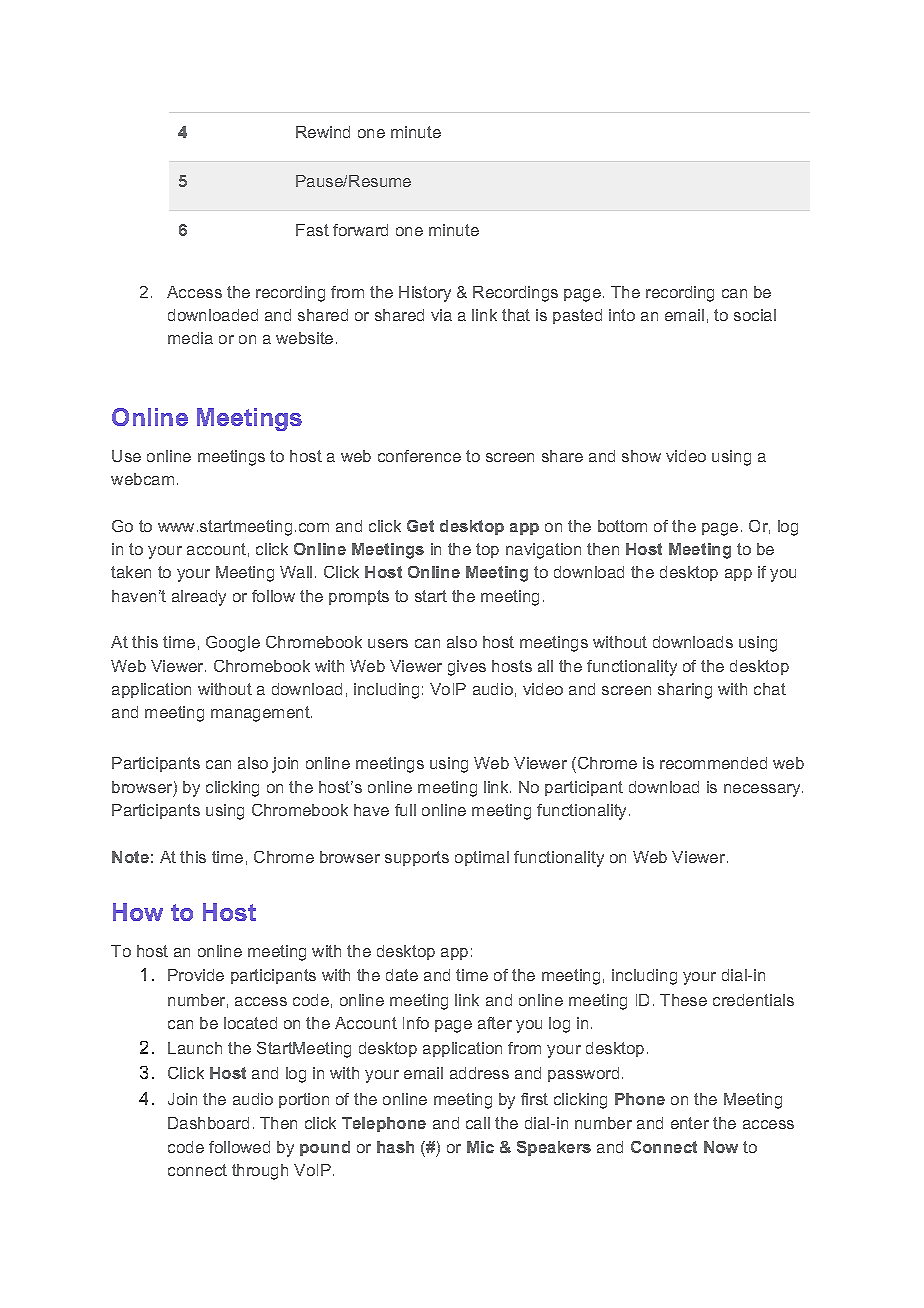  What do you see at coordinates (360, 230) in the page?
I see `forward` at bounding box center [360, 230].
